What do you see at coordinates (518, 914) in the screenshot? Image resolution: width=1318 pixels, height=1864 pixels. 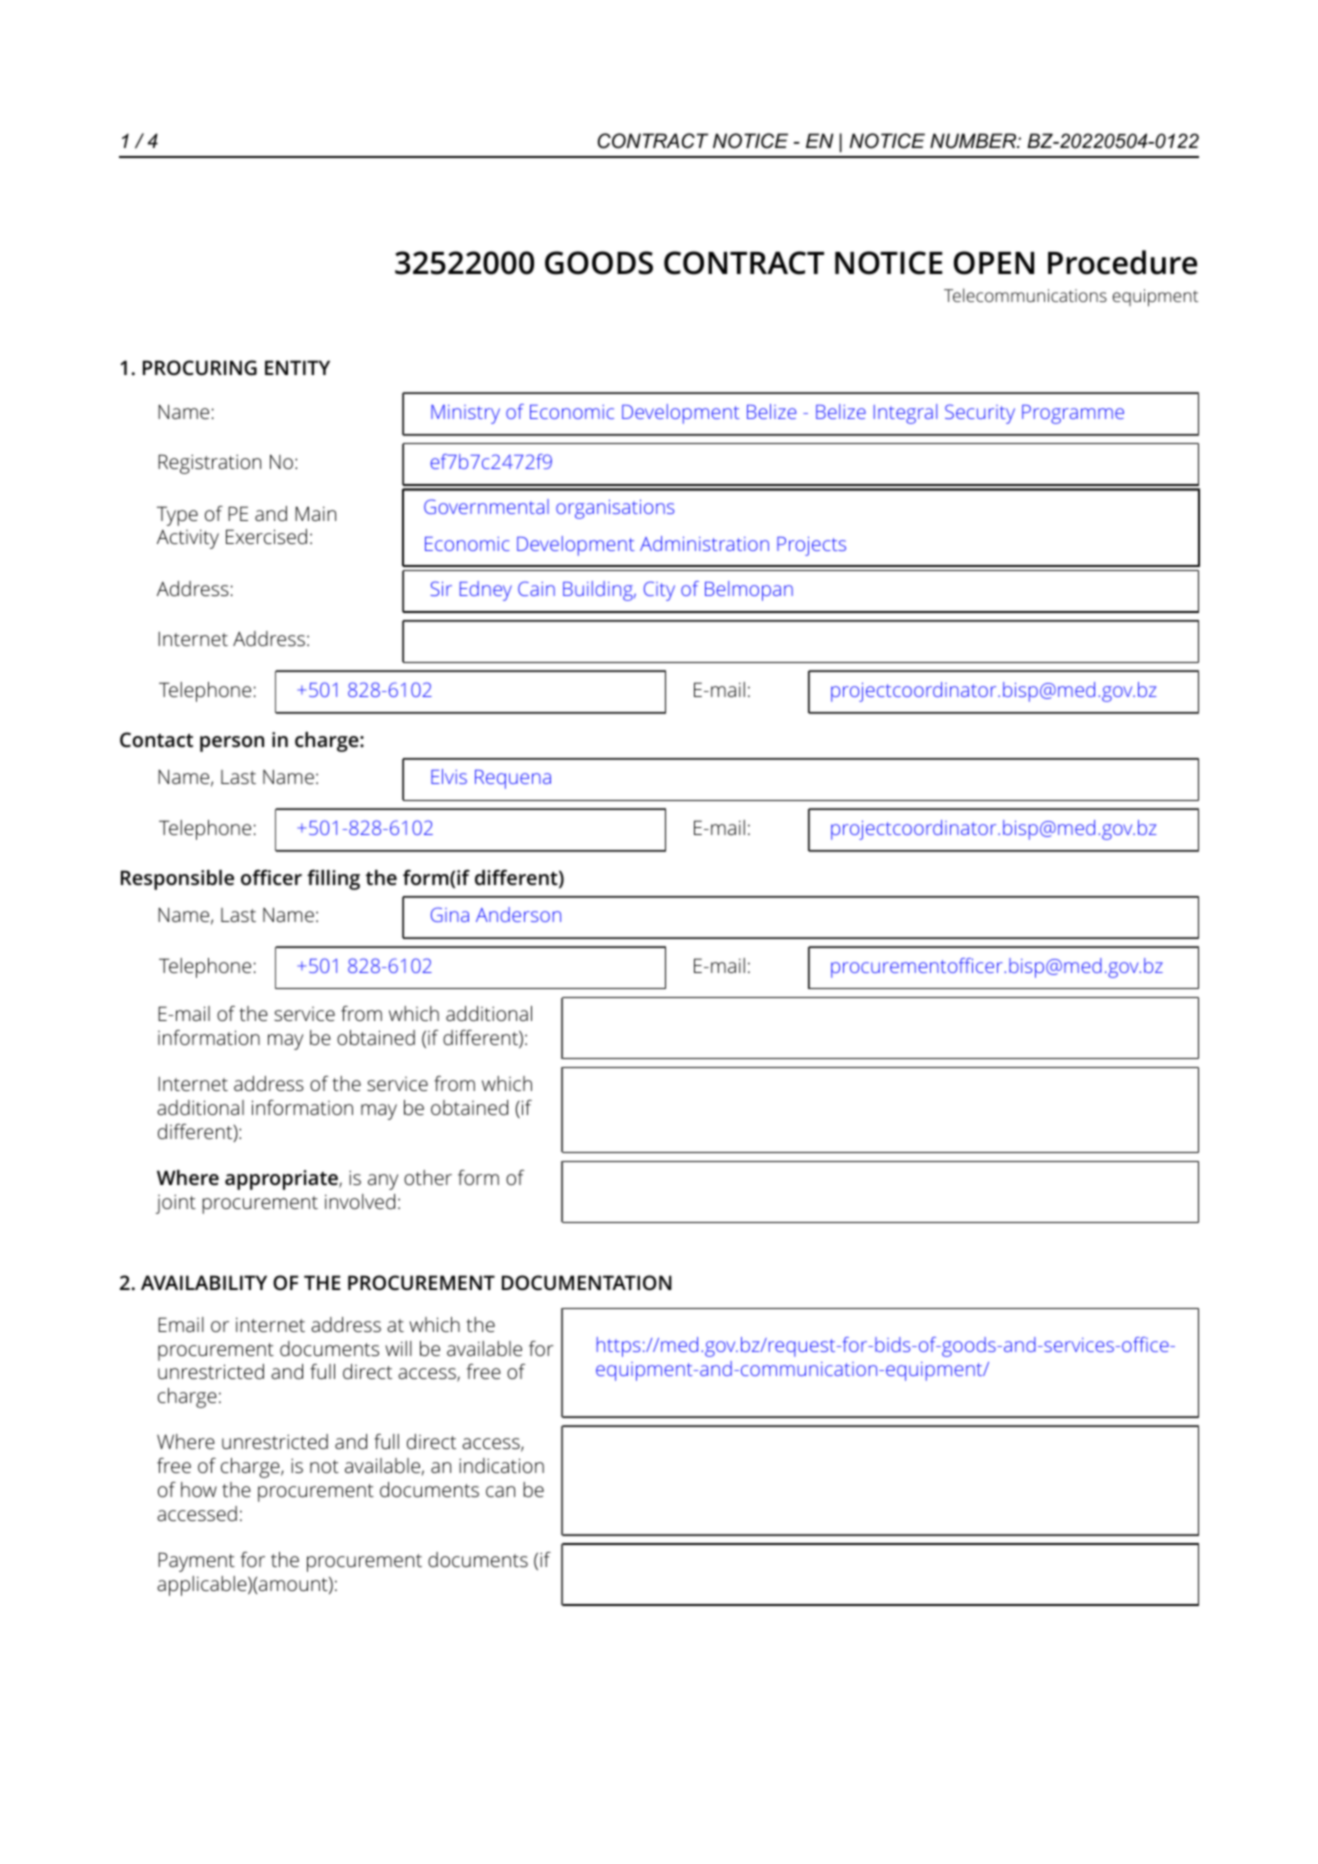 I see `Anderson` at bounding box center [518, 914].
